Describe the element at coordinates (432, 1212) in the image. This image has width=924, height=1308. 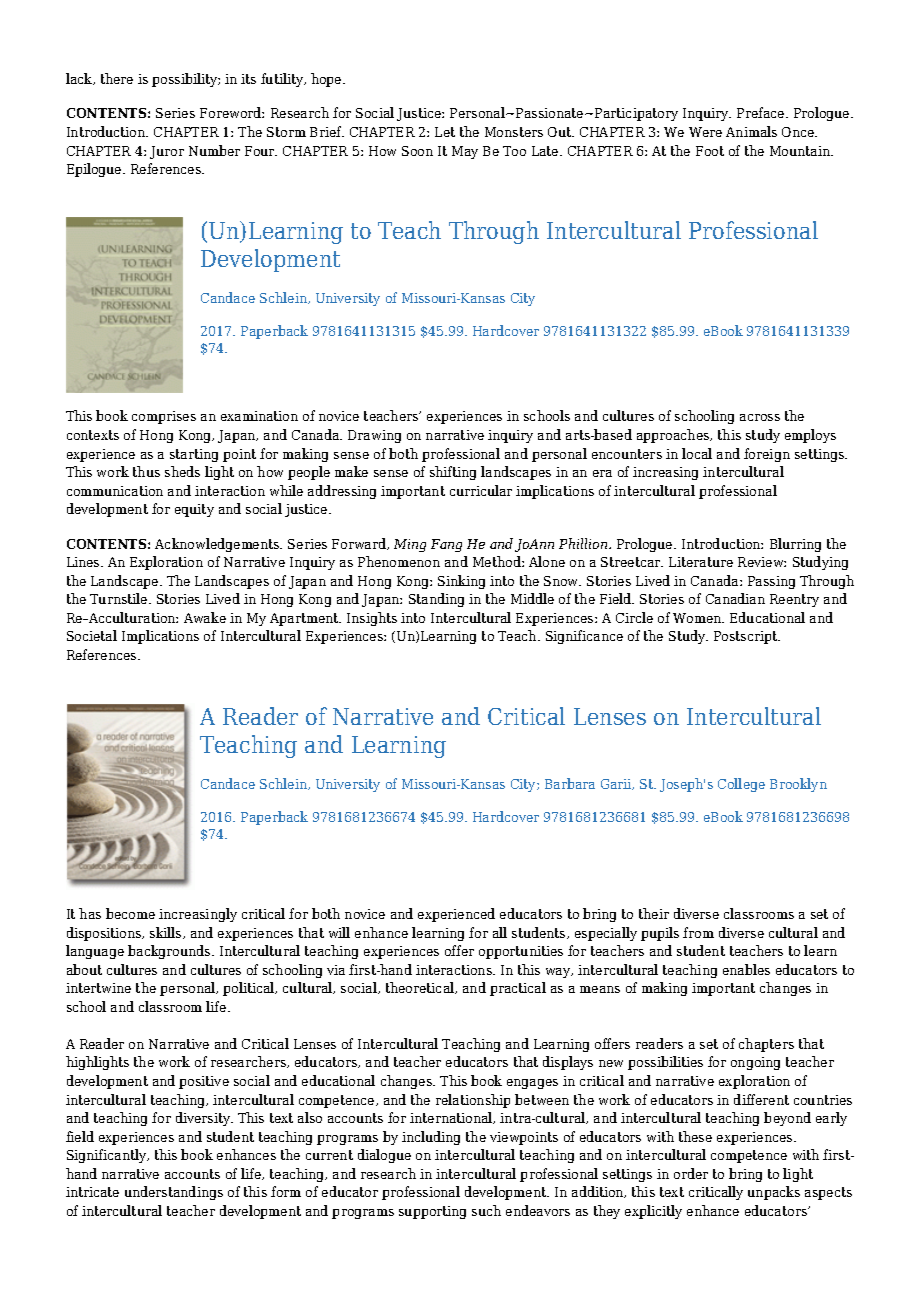
I see `supporting` at that location.
